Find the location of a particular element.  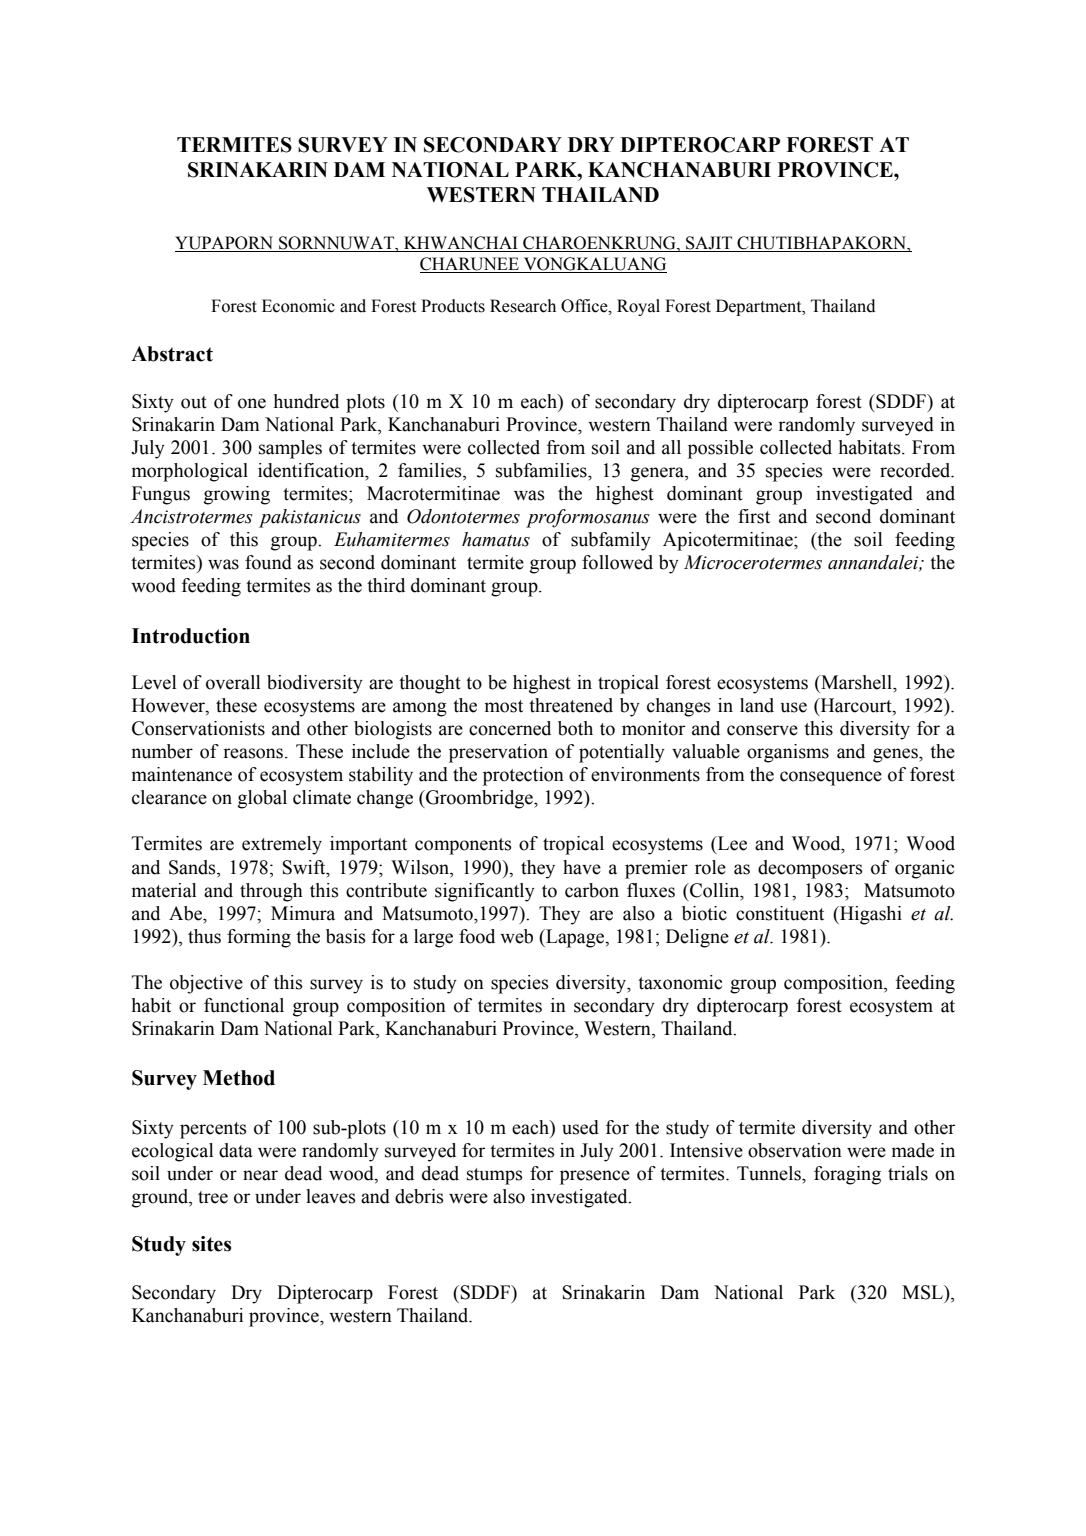

taxonomic is located at coordinates (680, 982).
